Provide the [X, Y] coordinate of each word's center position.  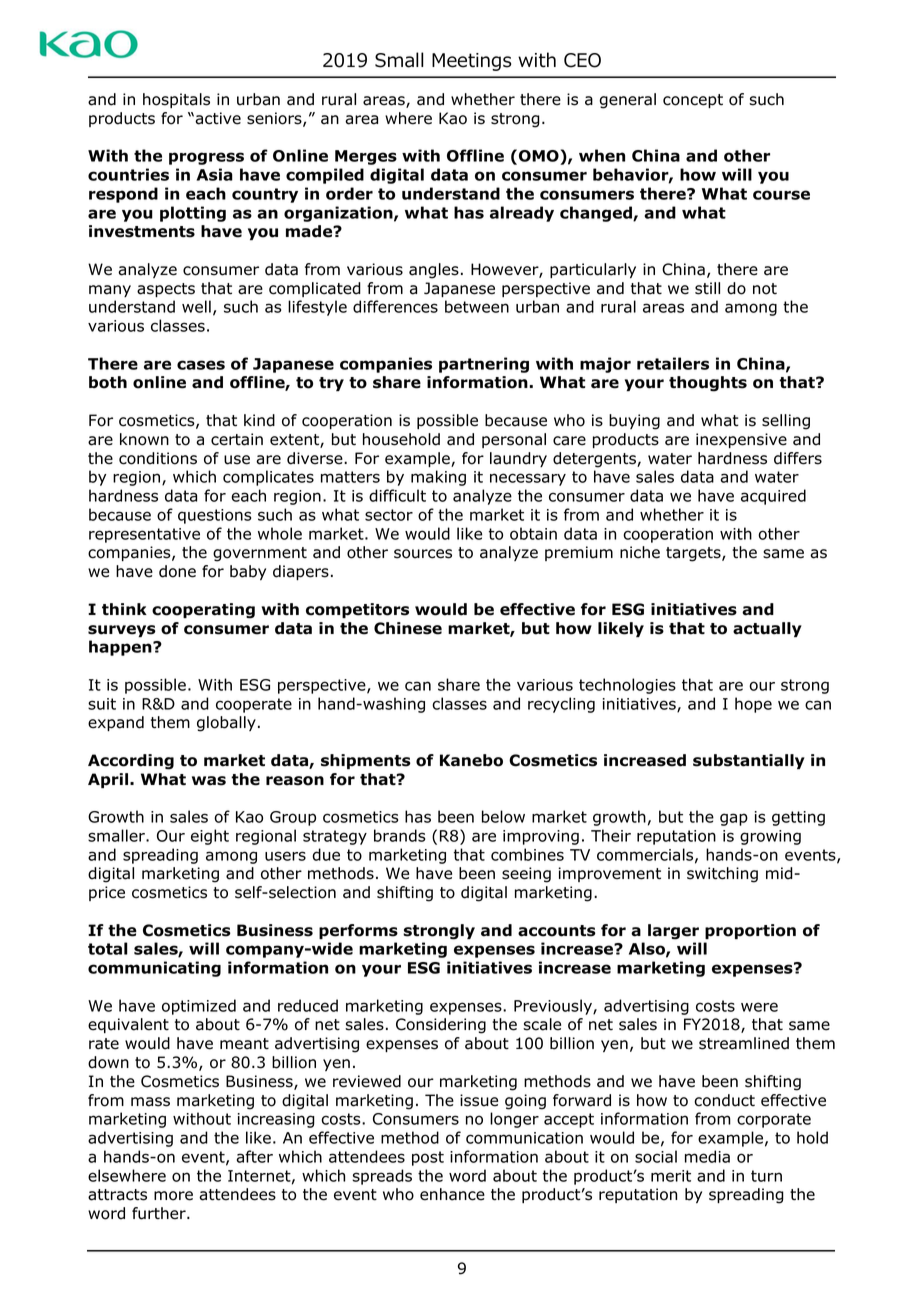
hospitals [176, 100]
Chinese [408, 628]
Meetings [471, 62]
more [173, 1196]
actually [767, 629]
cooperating [203, 611]
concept [693, 101]
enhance [452, 1194]
